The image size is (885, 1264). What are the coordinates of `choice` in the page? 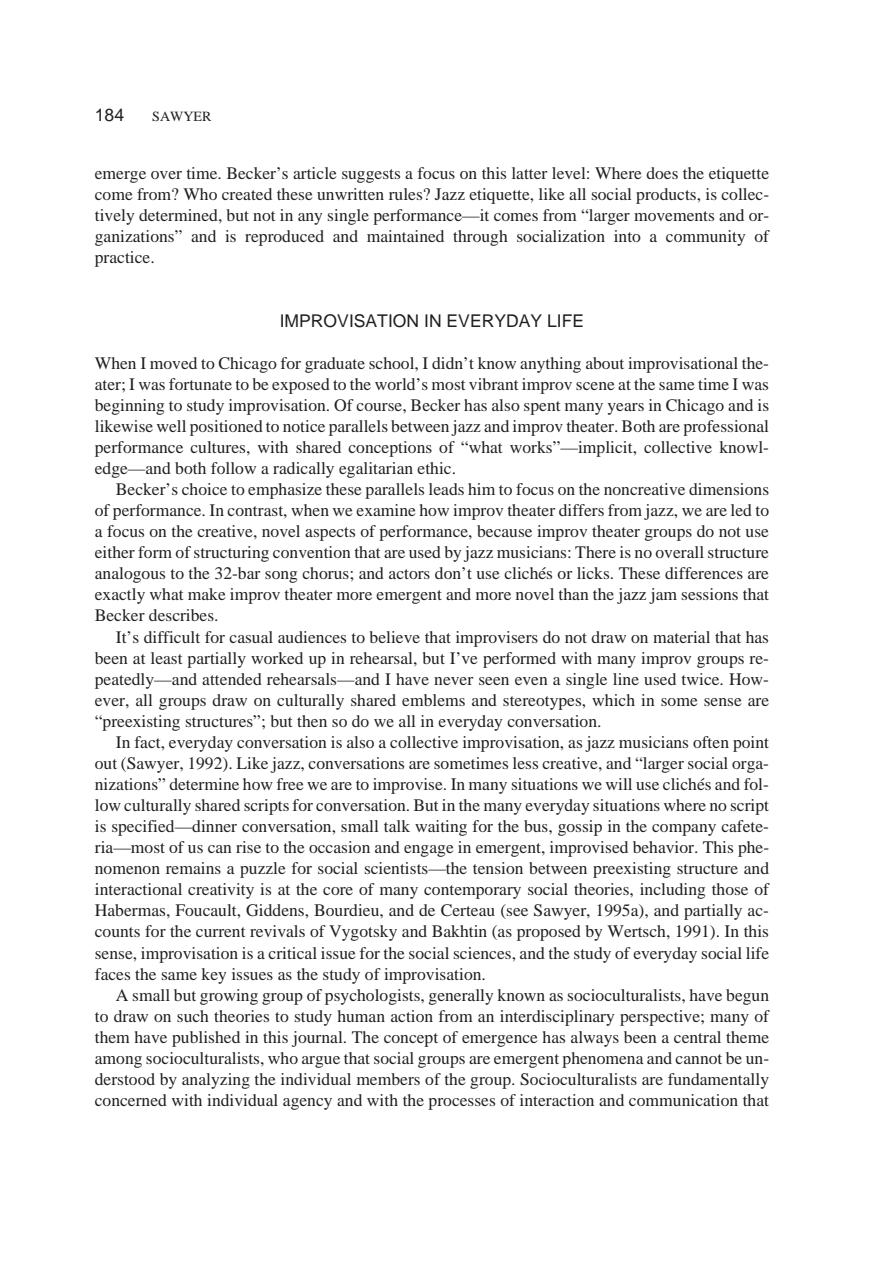 It's located at (204, 489).
